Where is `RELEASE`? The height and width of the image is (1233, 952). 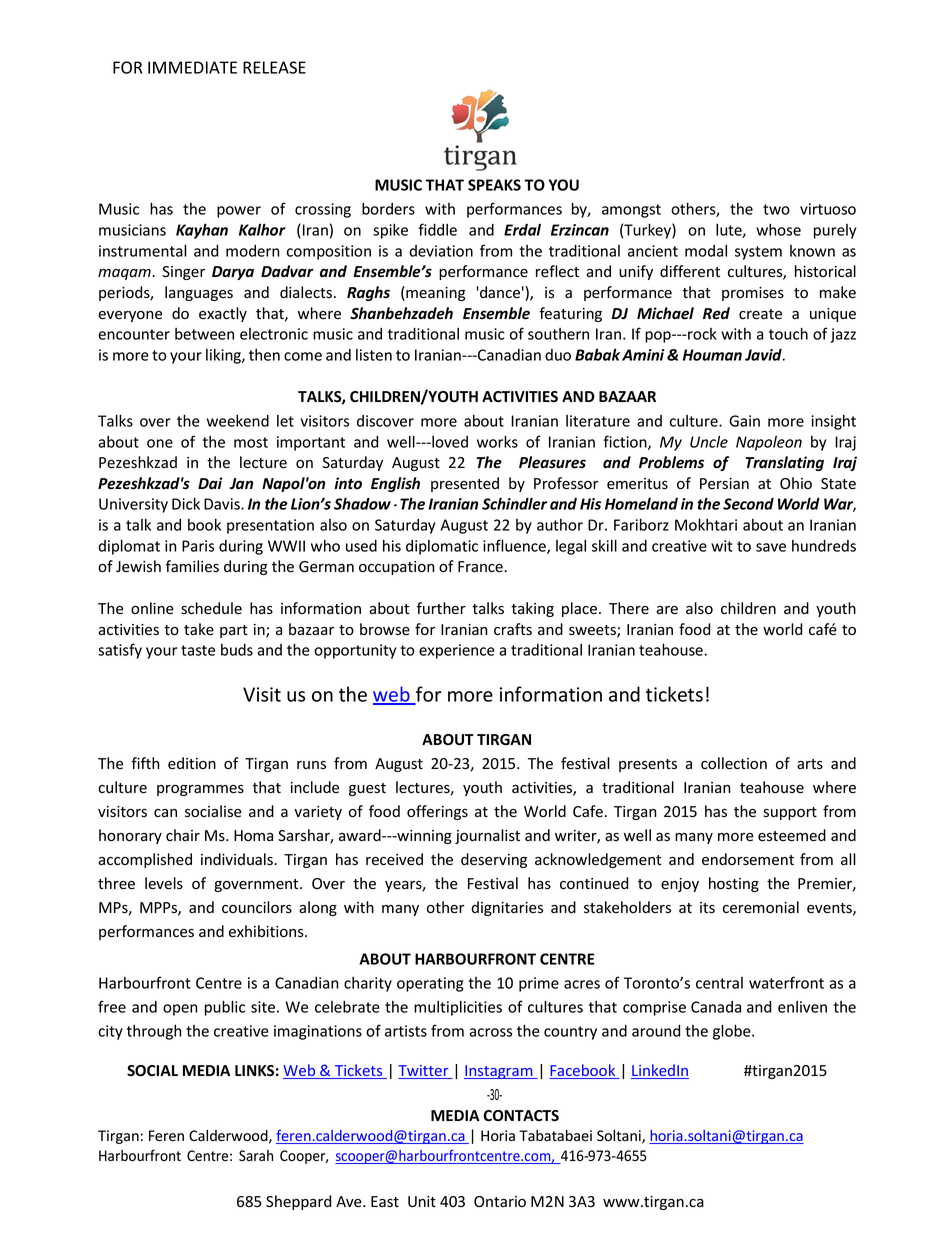 RELEASE is located at coordinates (274, 67).
